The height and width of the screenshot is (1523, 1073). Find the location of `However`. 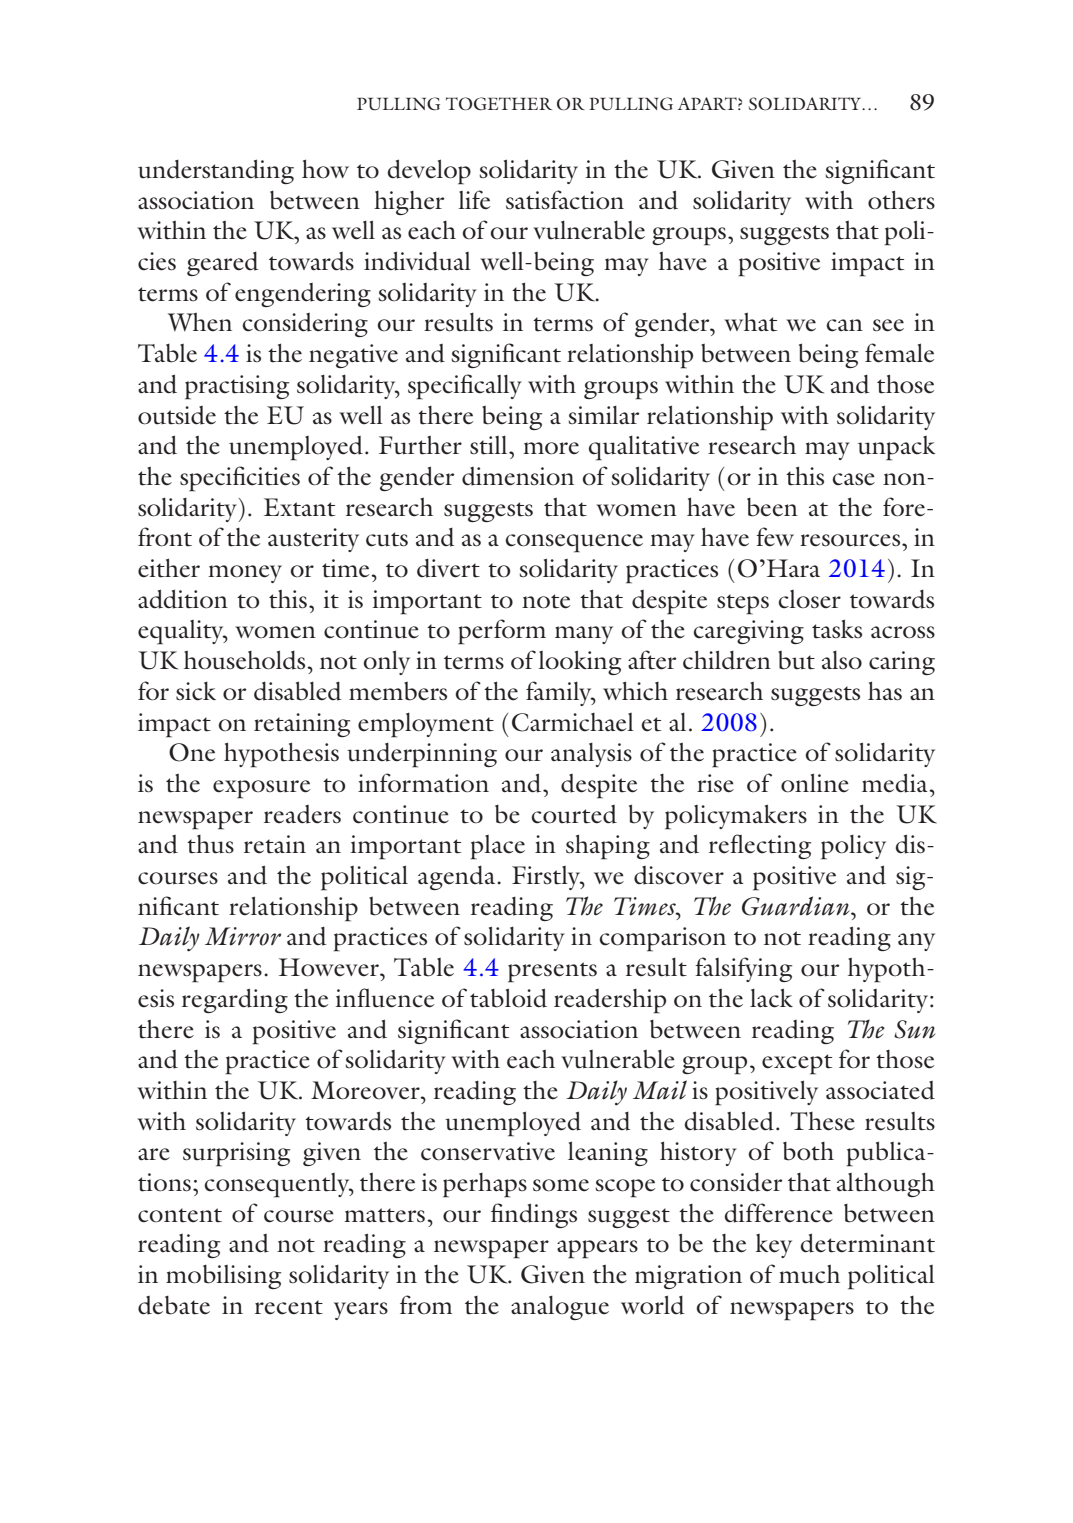

However is located at coordinates (330, 967).
